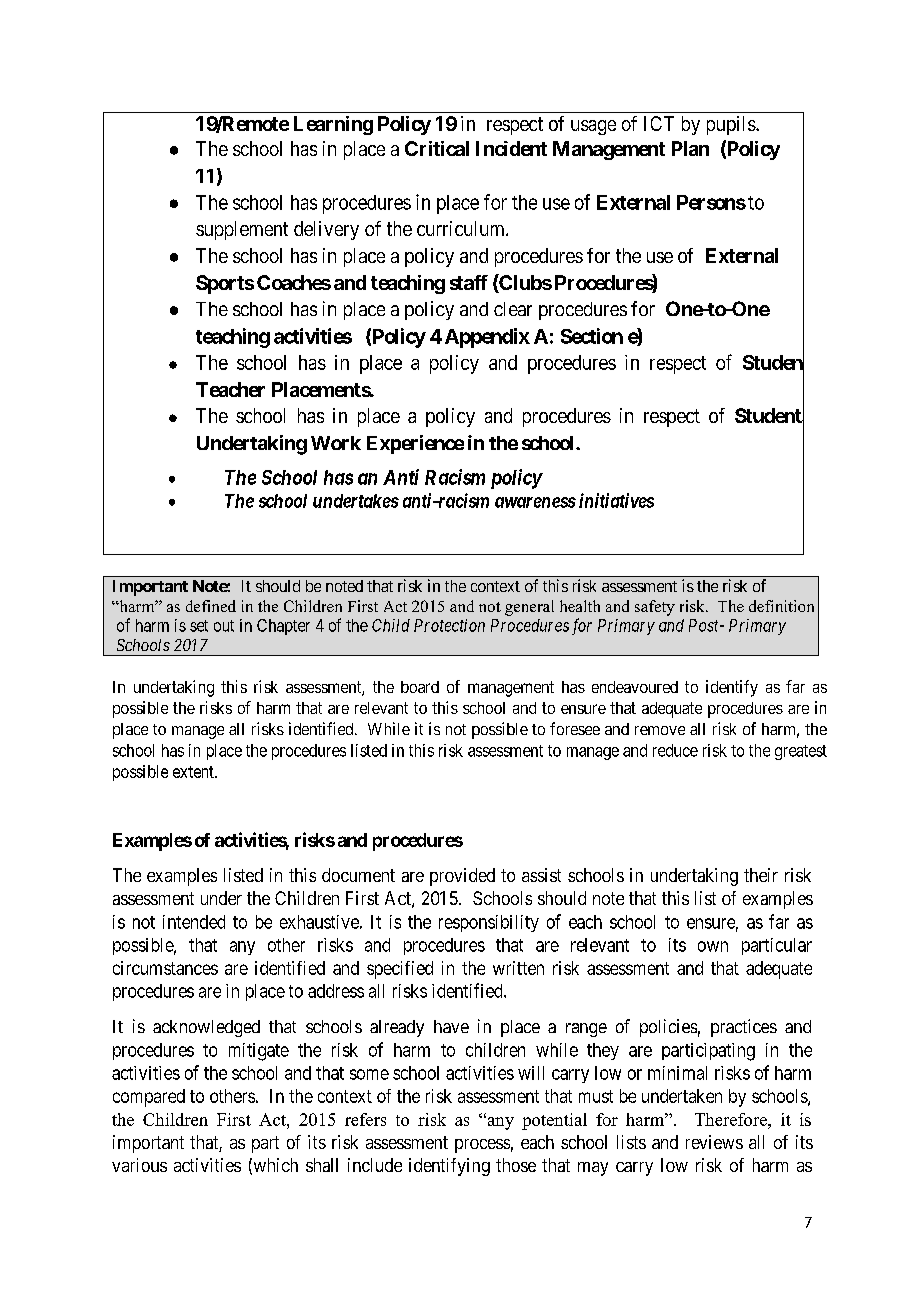  What do you see at coordinates (437, 148) in the document?
I see `Critical` at bounding box center [437, 148].
